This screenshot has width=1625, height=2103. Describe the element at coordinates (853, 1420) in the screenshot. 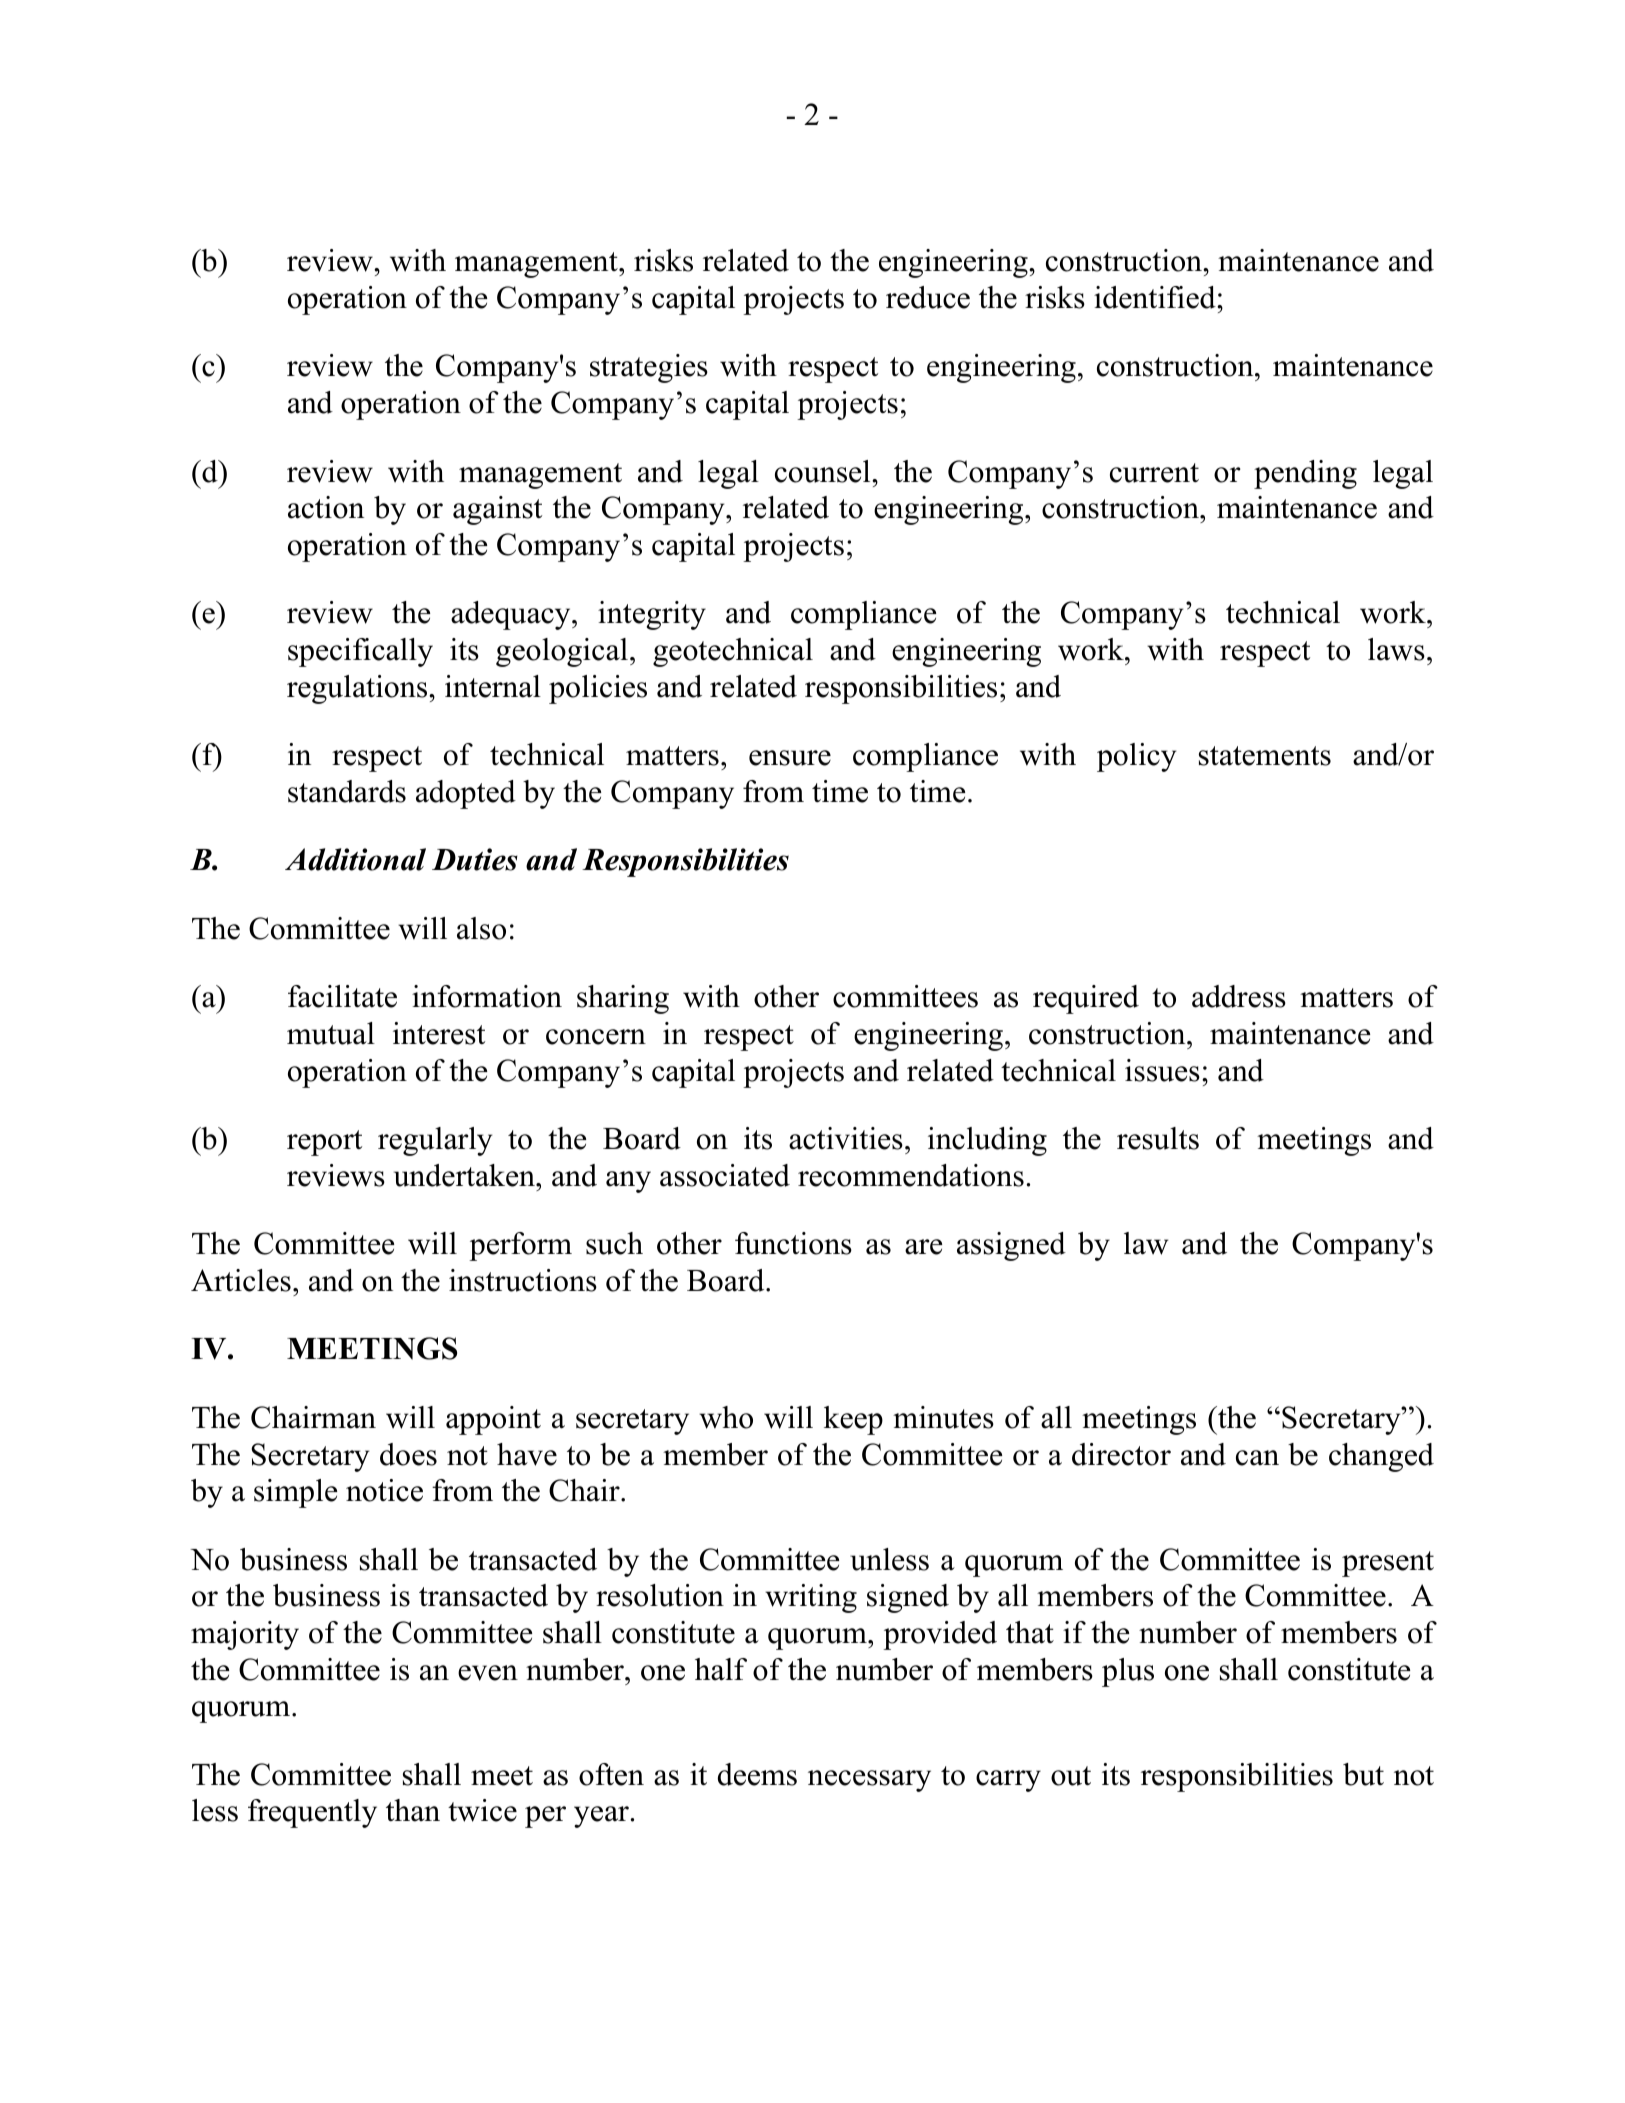

I see `keep` at that location.
